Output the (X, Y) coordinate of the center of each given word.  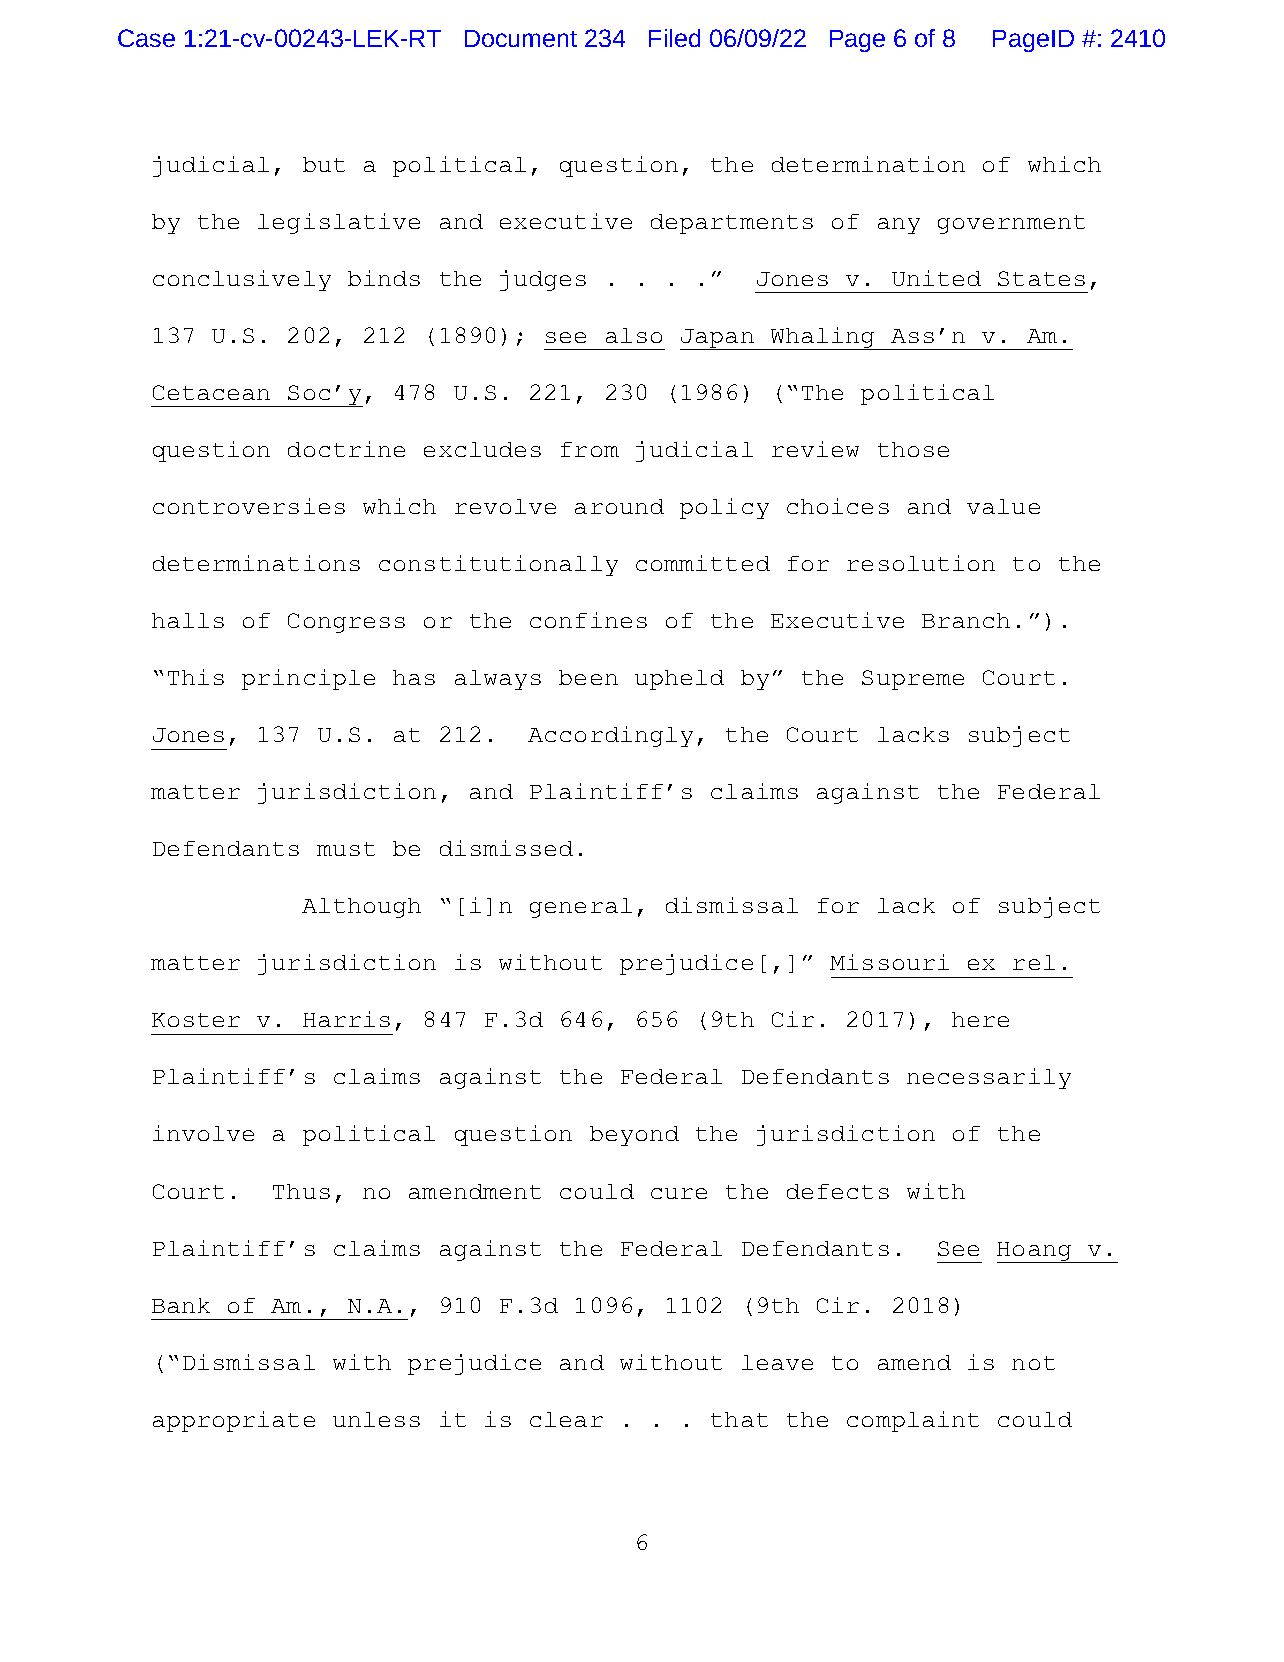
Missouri (889, 962)
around (619, 506)
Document (521, 38)
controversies (249, 506)
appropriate (234, 1421)
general (581, 908)
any (899, 226)
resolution (921, 563)
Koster (196, 1020)
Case (146, 38)
